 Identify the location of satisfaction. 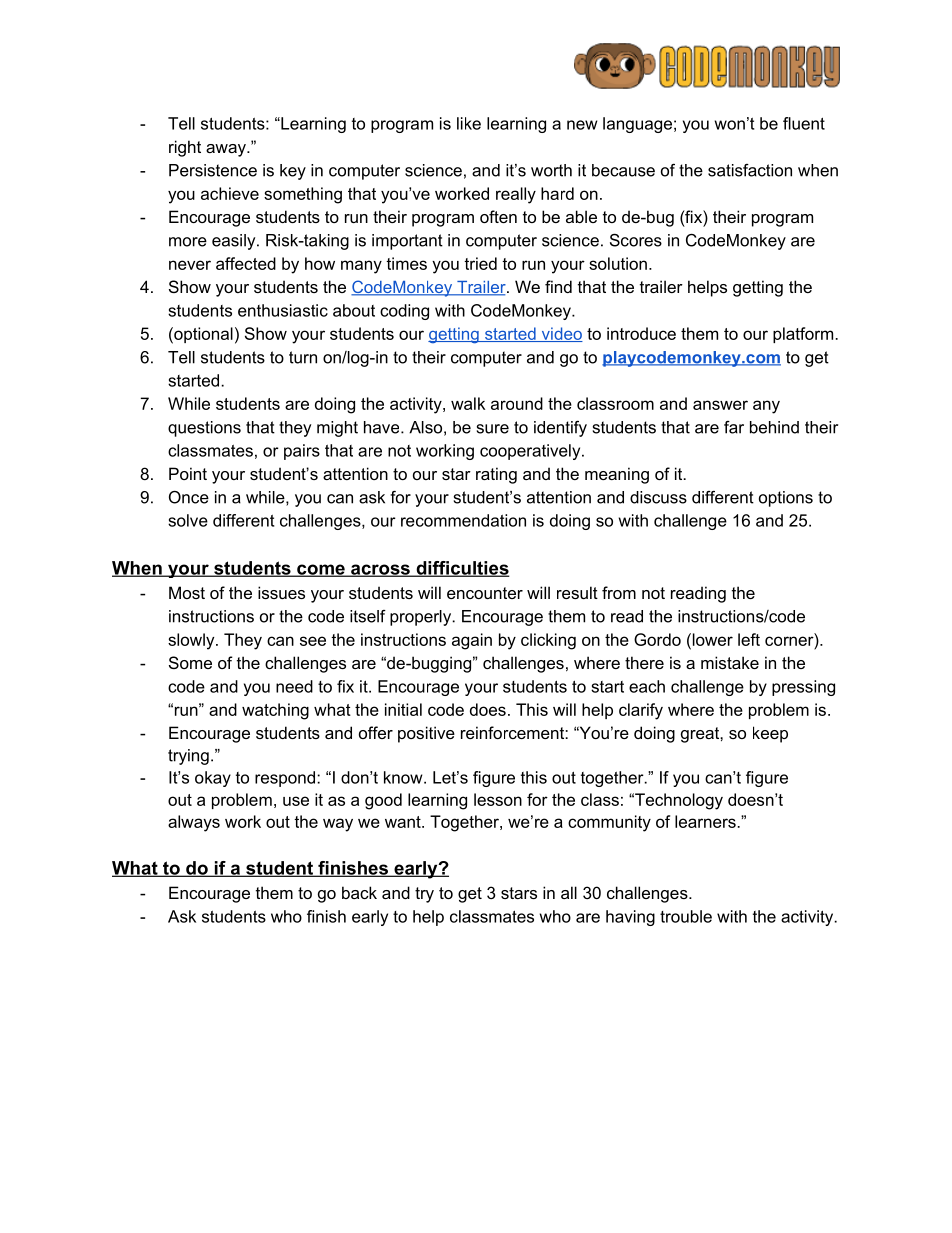
(750, 170).
